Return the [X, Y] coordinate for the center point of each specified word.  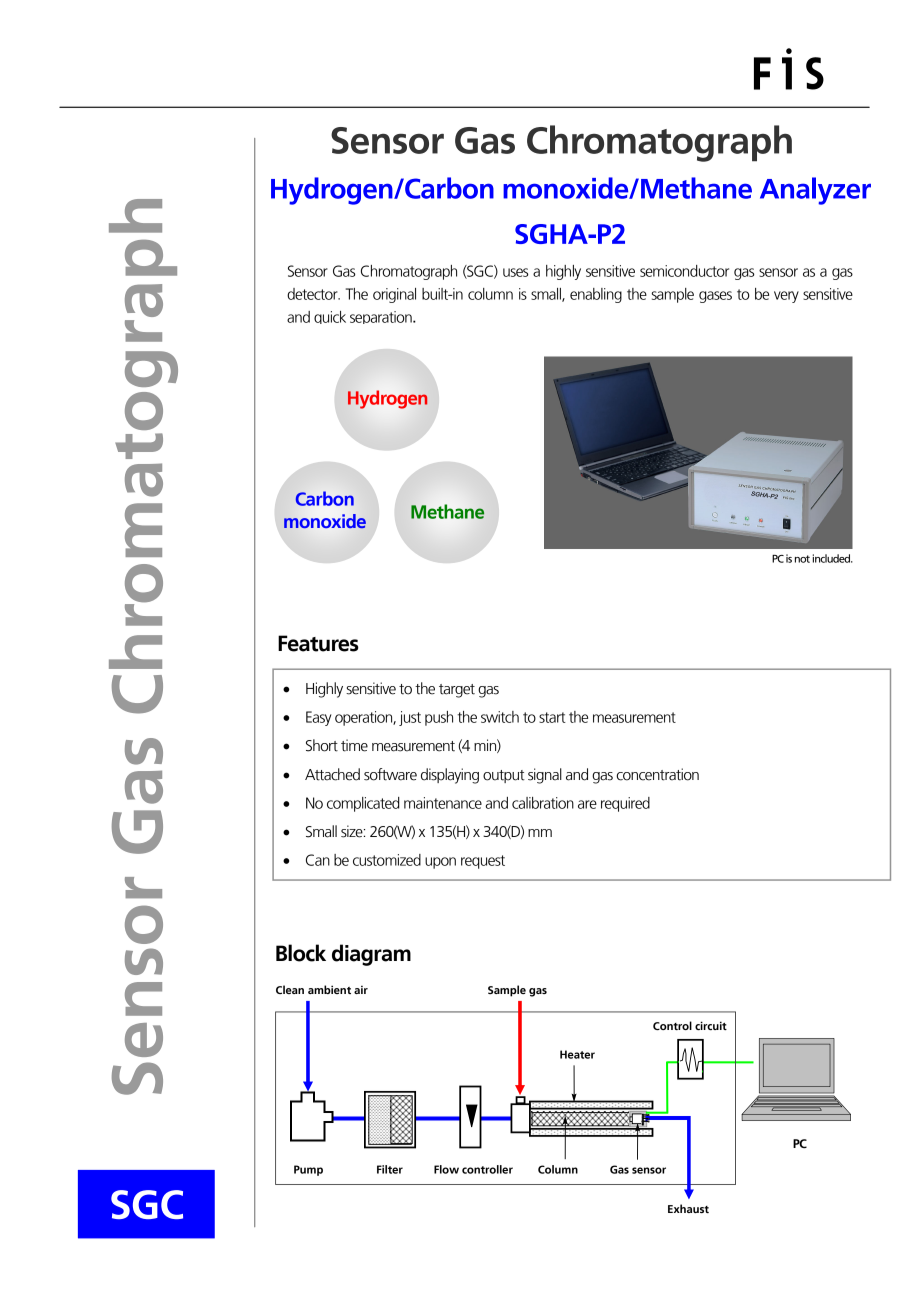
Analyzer [815, 191]
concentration [657, 774]
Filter [390, 1169]
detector [313, 294]
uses [516, 272]
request [483, 862]
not [802, 559]
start [552, 717]
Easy [319, 718]
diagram [371, 955]
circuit [711, 1025]
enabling [596, 295]
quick [330, 317]
